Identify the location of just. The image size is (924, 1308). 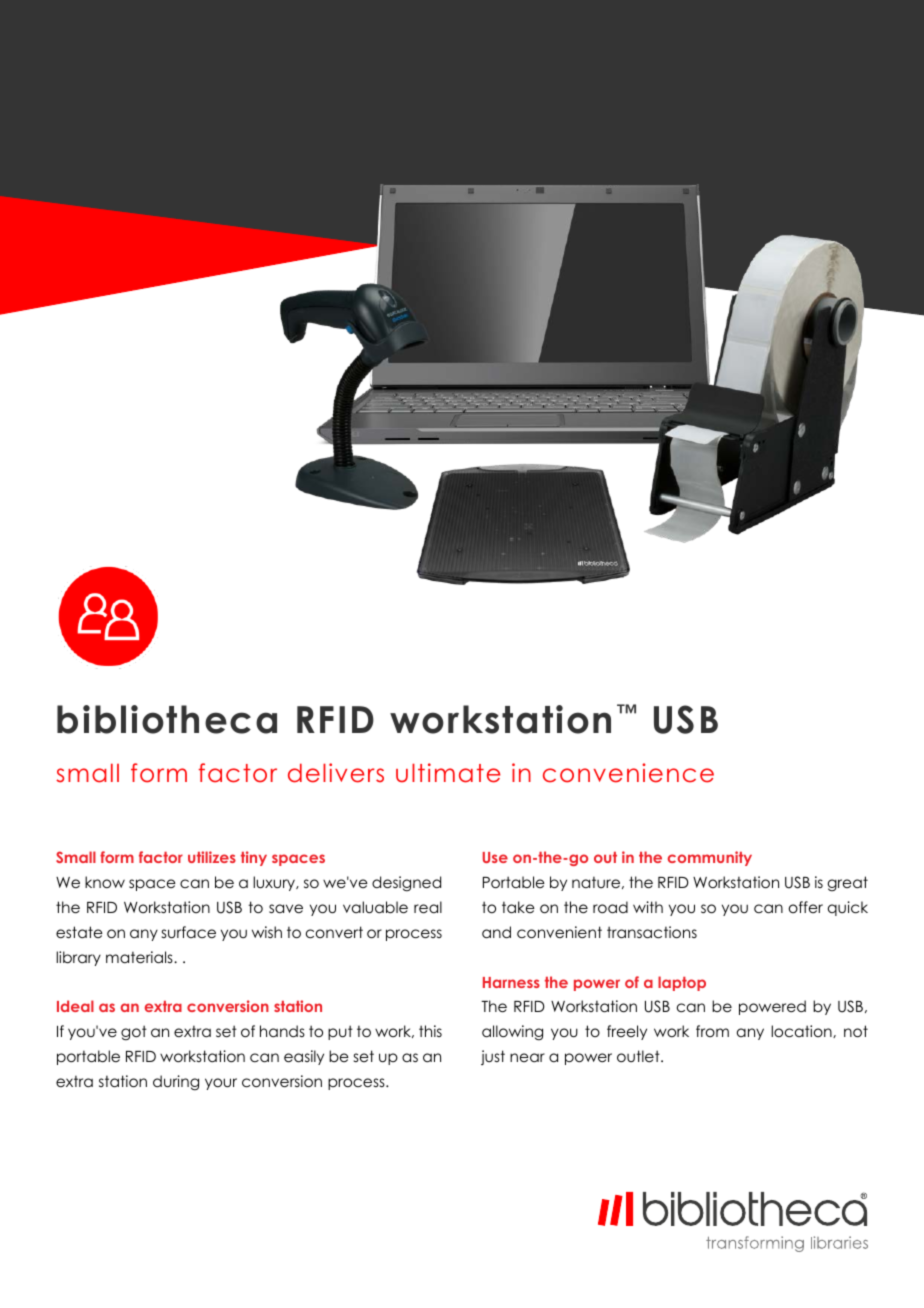
(493, 1057).
